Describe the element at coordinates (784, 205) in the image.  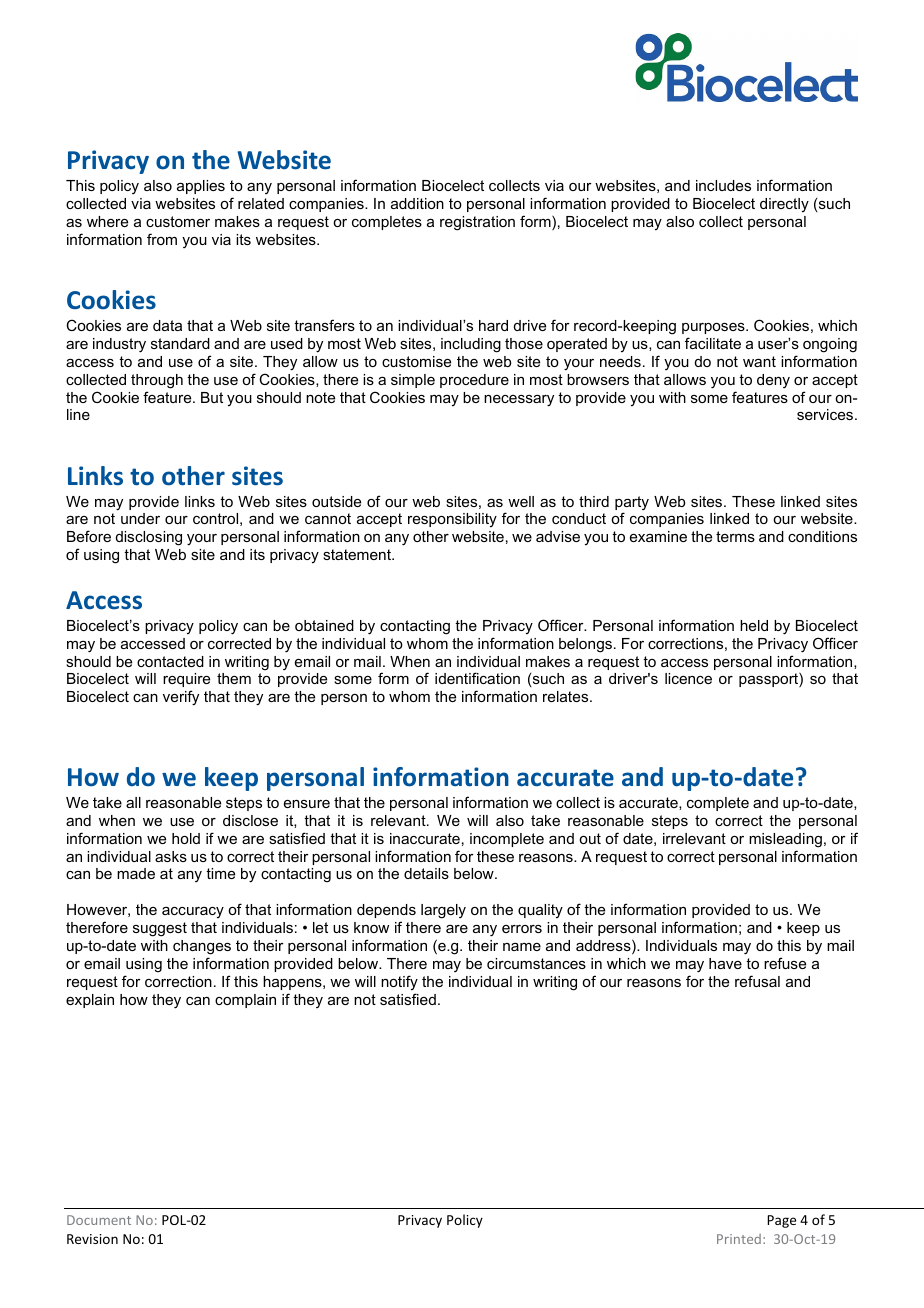
I see `directly` at that location.
